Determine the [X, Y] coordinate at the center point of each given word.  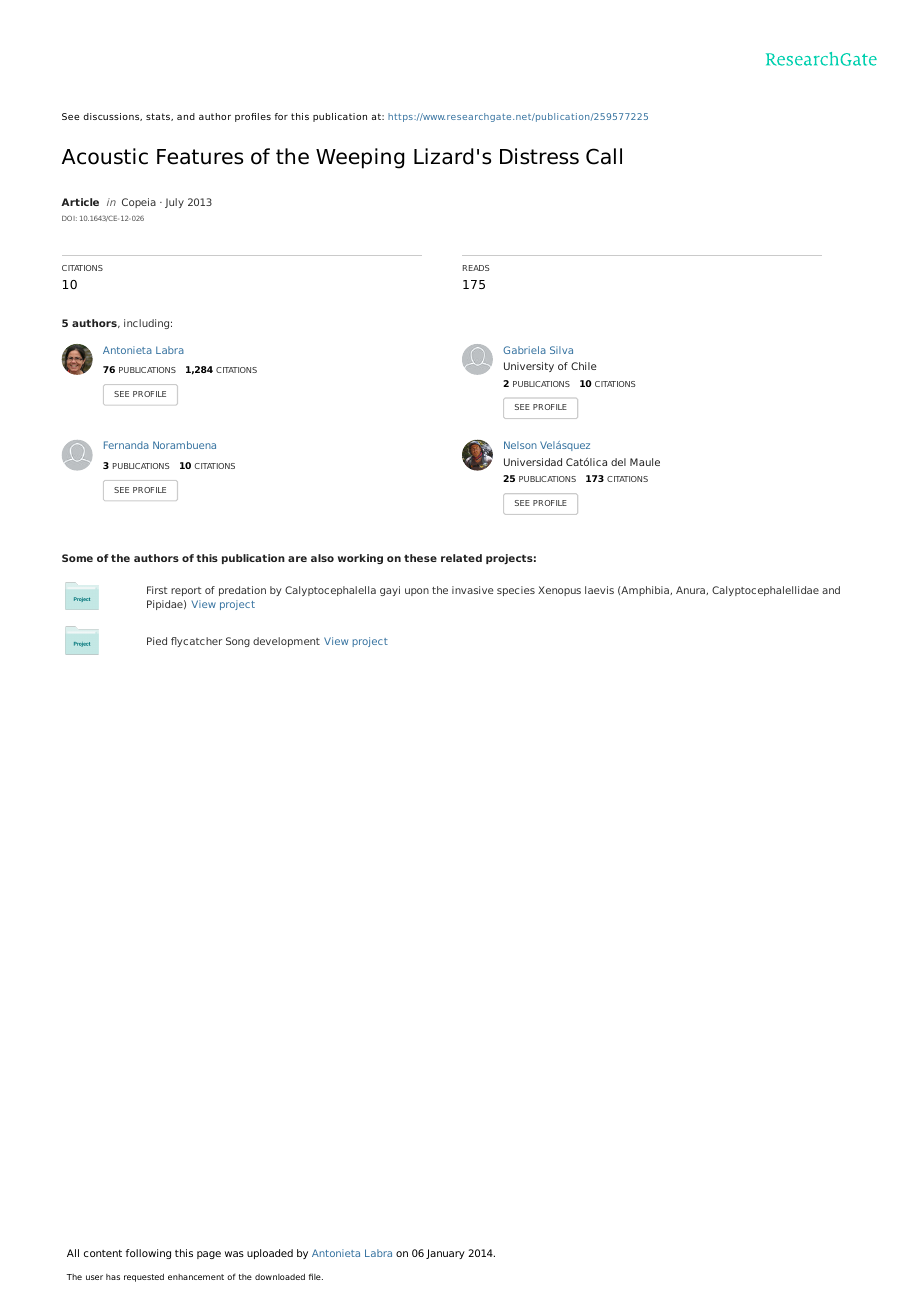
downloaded [280, 1276]
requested [144, 1277]
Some [77, 558]
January [445, 1254]
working [360, 559]
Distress [539, 156]
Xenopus [559, 591]
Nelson [520, 445]
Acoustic [105, 156]
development [286, 642]
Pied [157, 641]
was [234, 1254]
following [148, 1254]
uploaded [270, 1254]
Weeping [360, 158]
